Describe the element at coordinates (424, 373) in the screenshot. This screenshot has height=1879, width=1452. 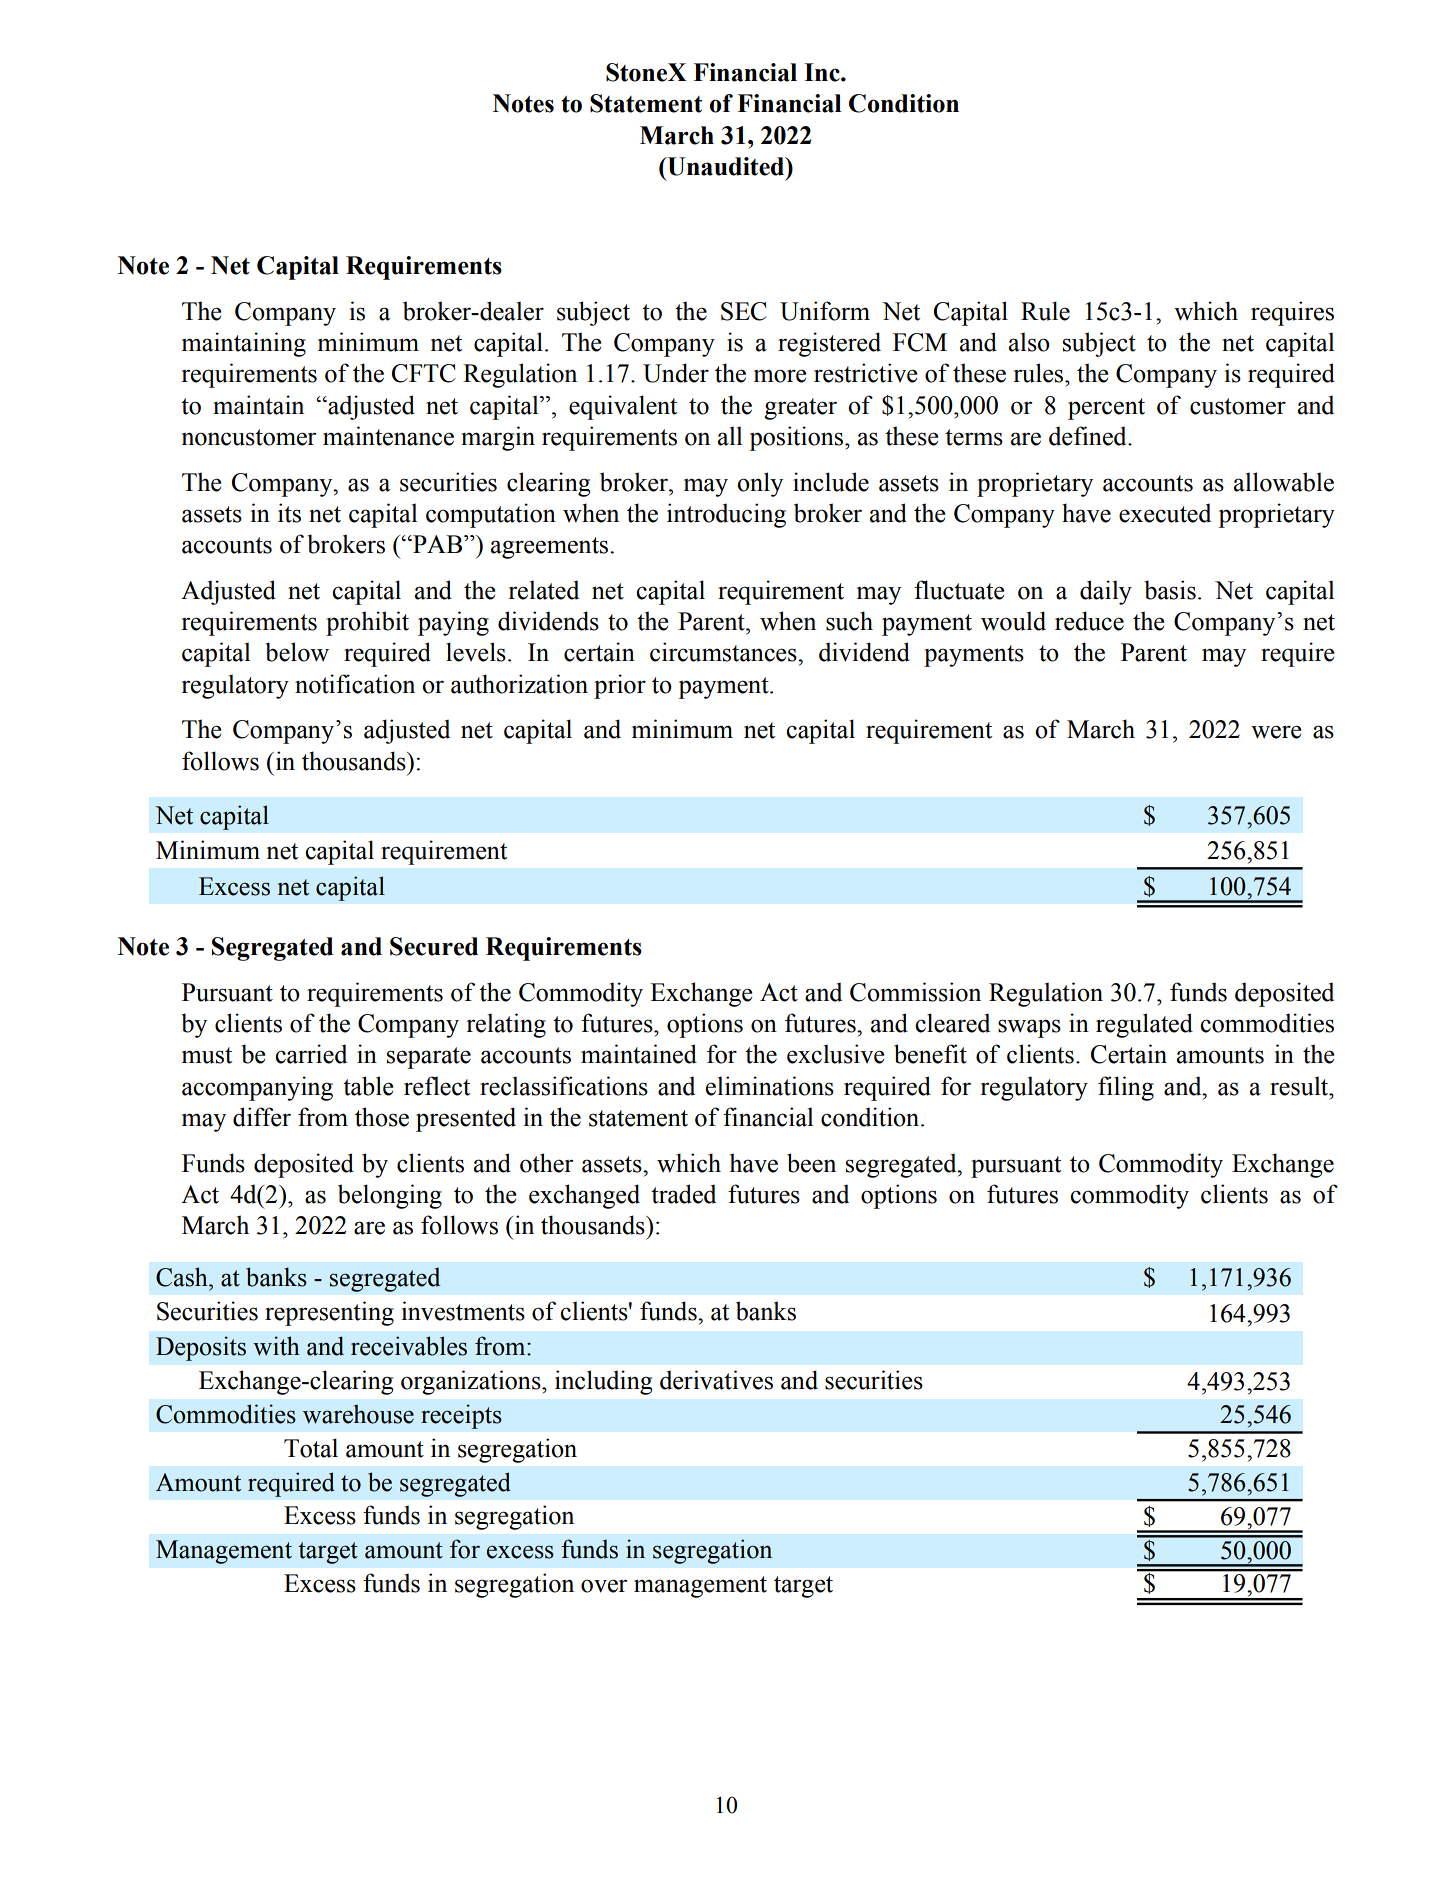
I see `CFTC` at that location.
